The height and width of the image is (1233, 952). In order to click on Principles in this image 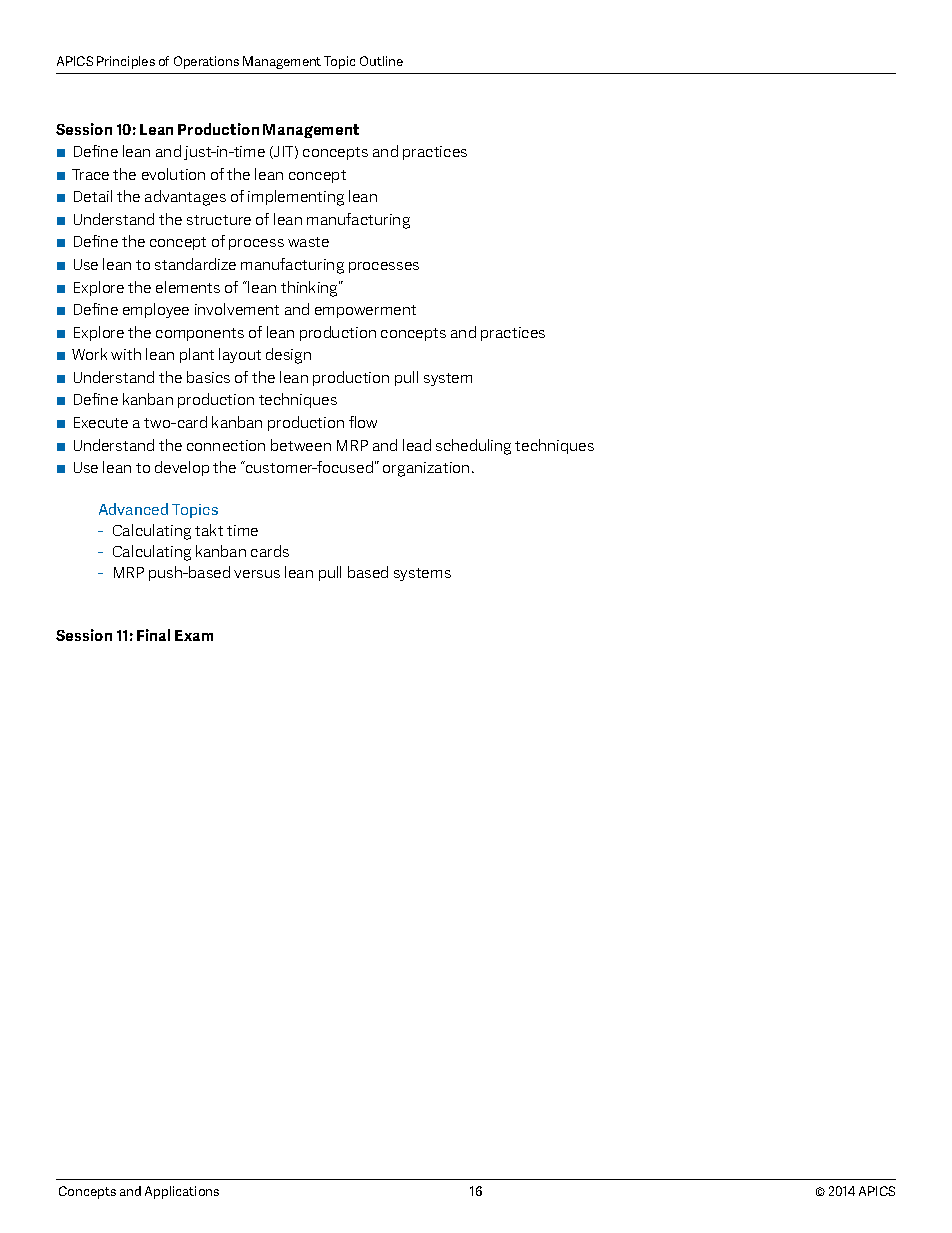, I will do `click(126, 62)`.
